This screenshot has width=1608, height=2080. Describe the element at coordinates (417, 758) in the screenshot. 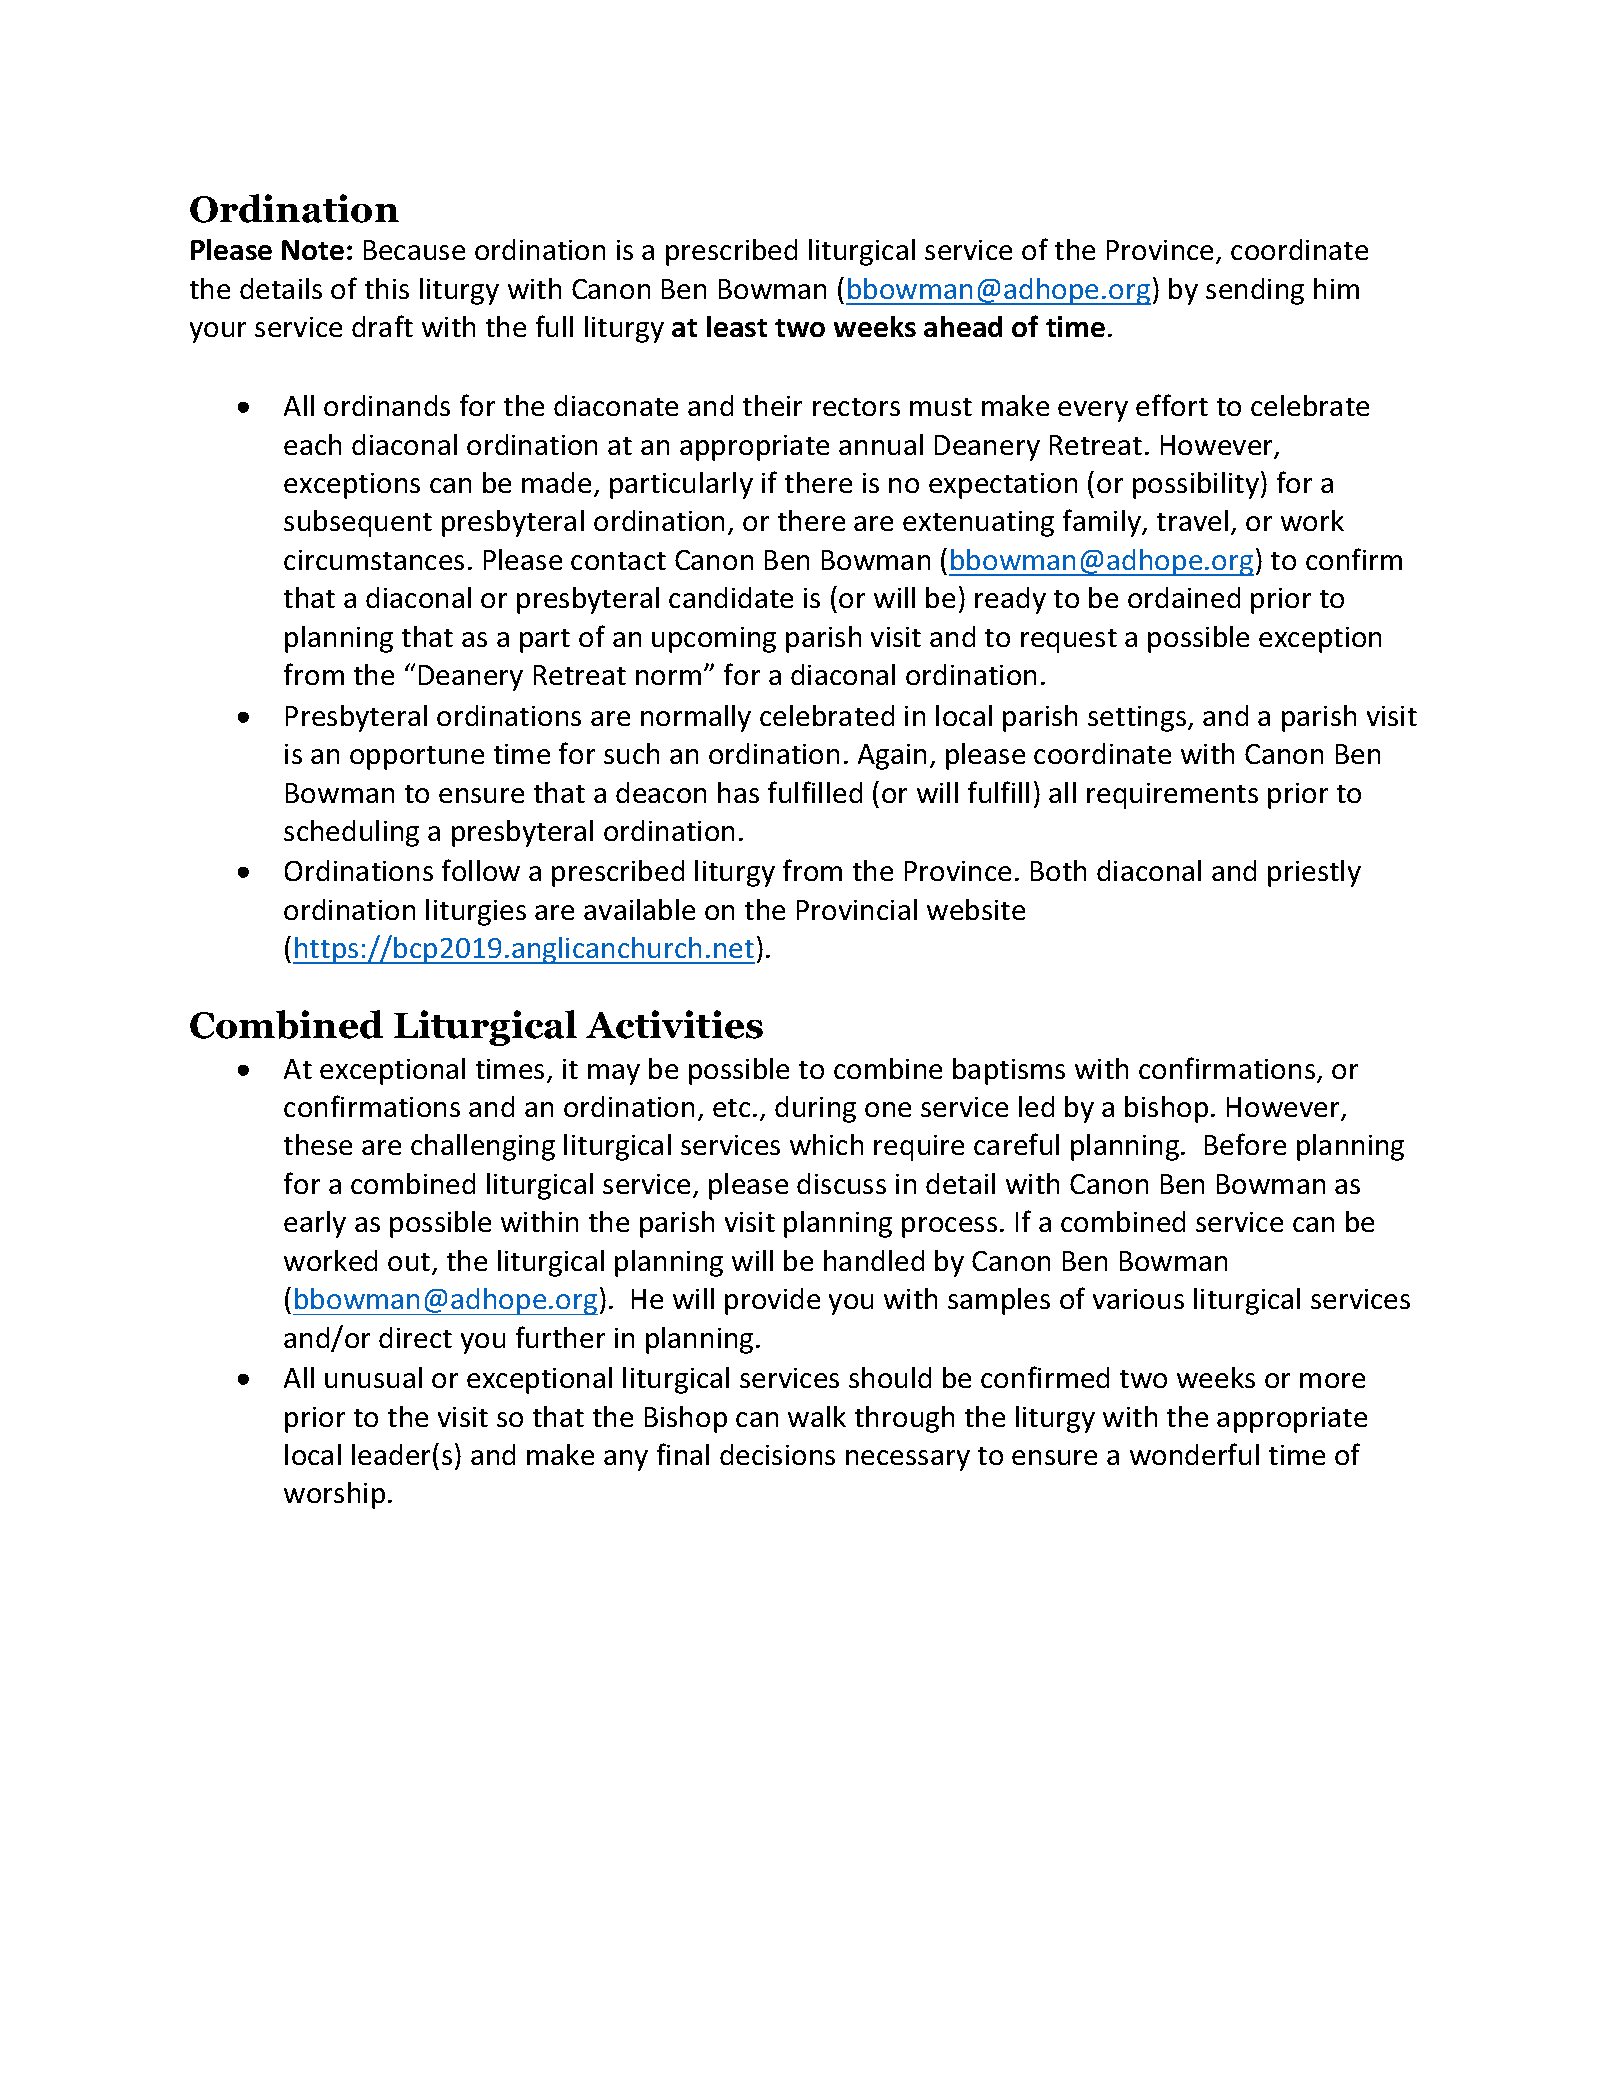

I see `opportune` at that location.
